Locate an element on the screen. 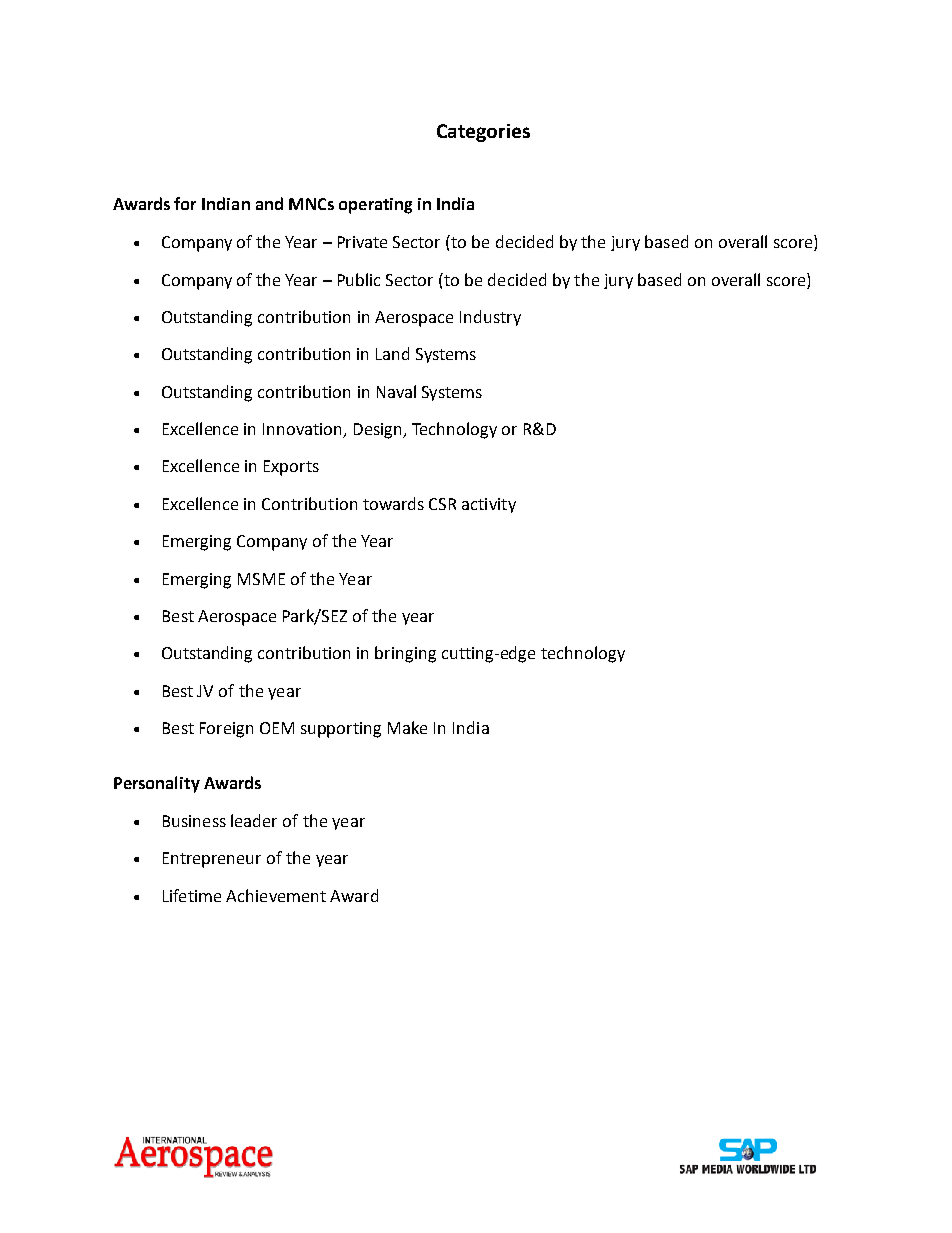 This screenshot has width=952, height=1233. Design is located at coordinates (379, 431).
